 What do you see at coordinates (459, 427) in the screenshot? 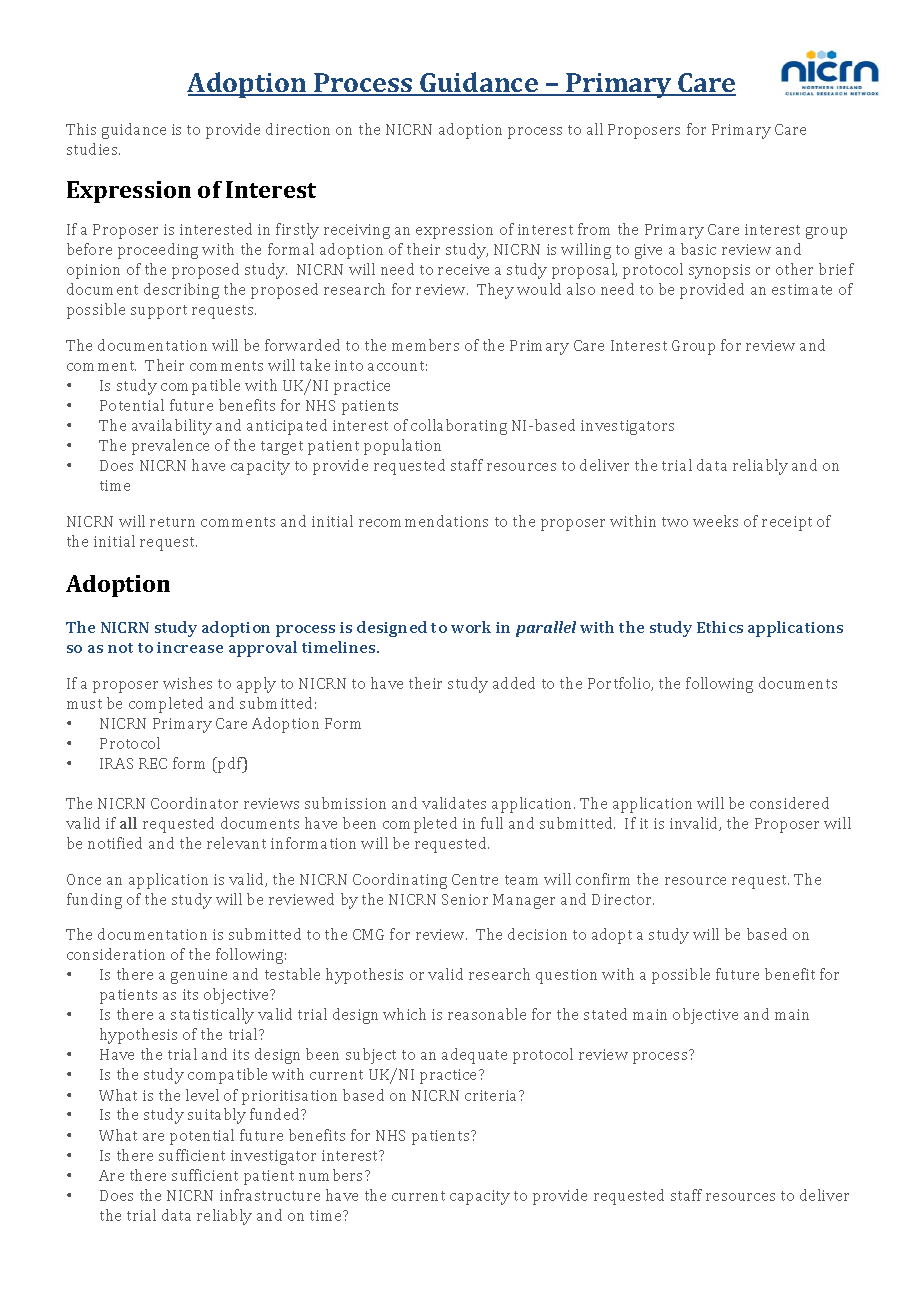
I see `collaborating` at bounding box center [459, 427].
